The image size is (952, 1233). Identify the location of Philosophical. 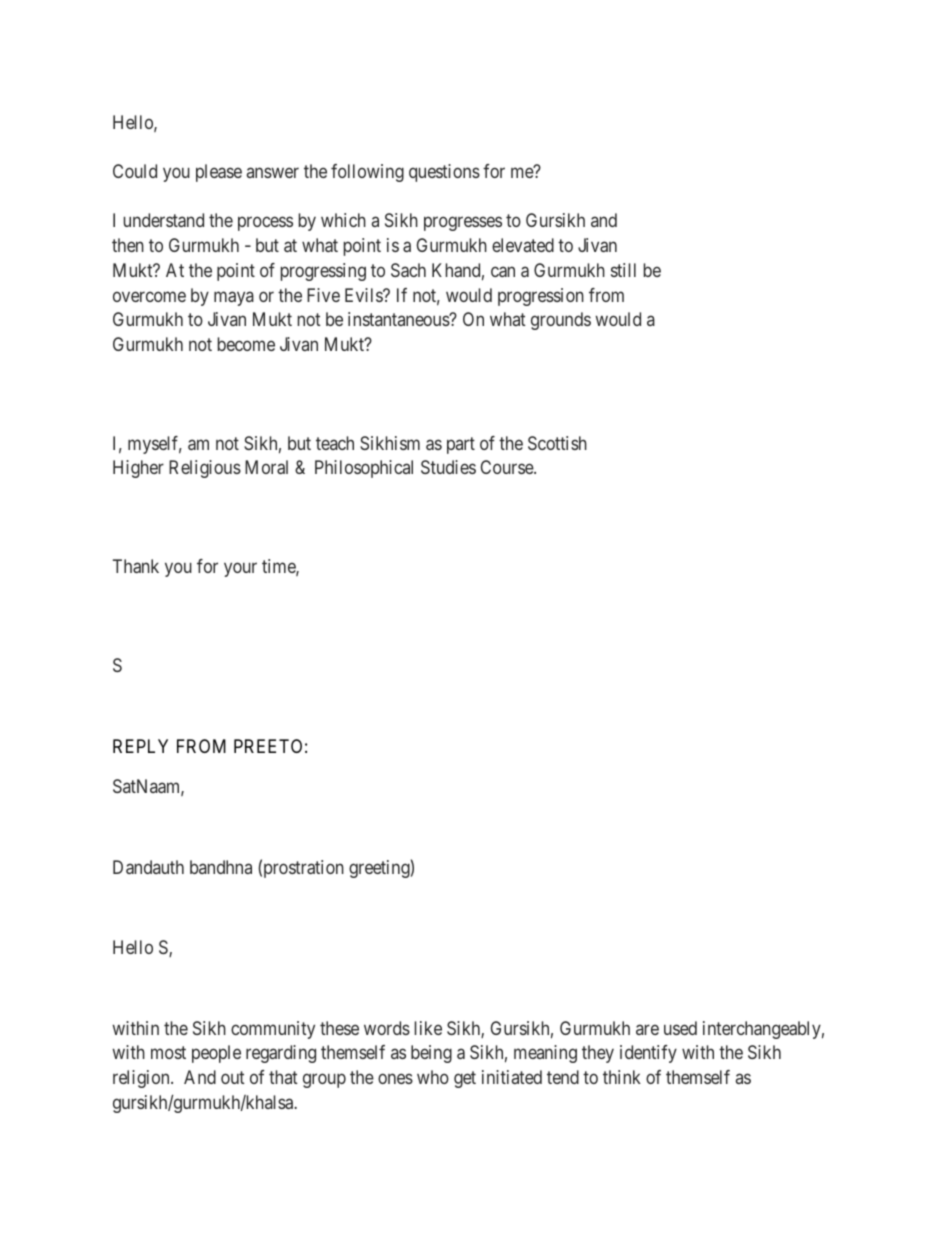
(364, 469).
